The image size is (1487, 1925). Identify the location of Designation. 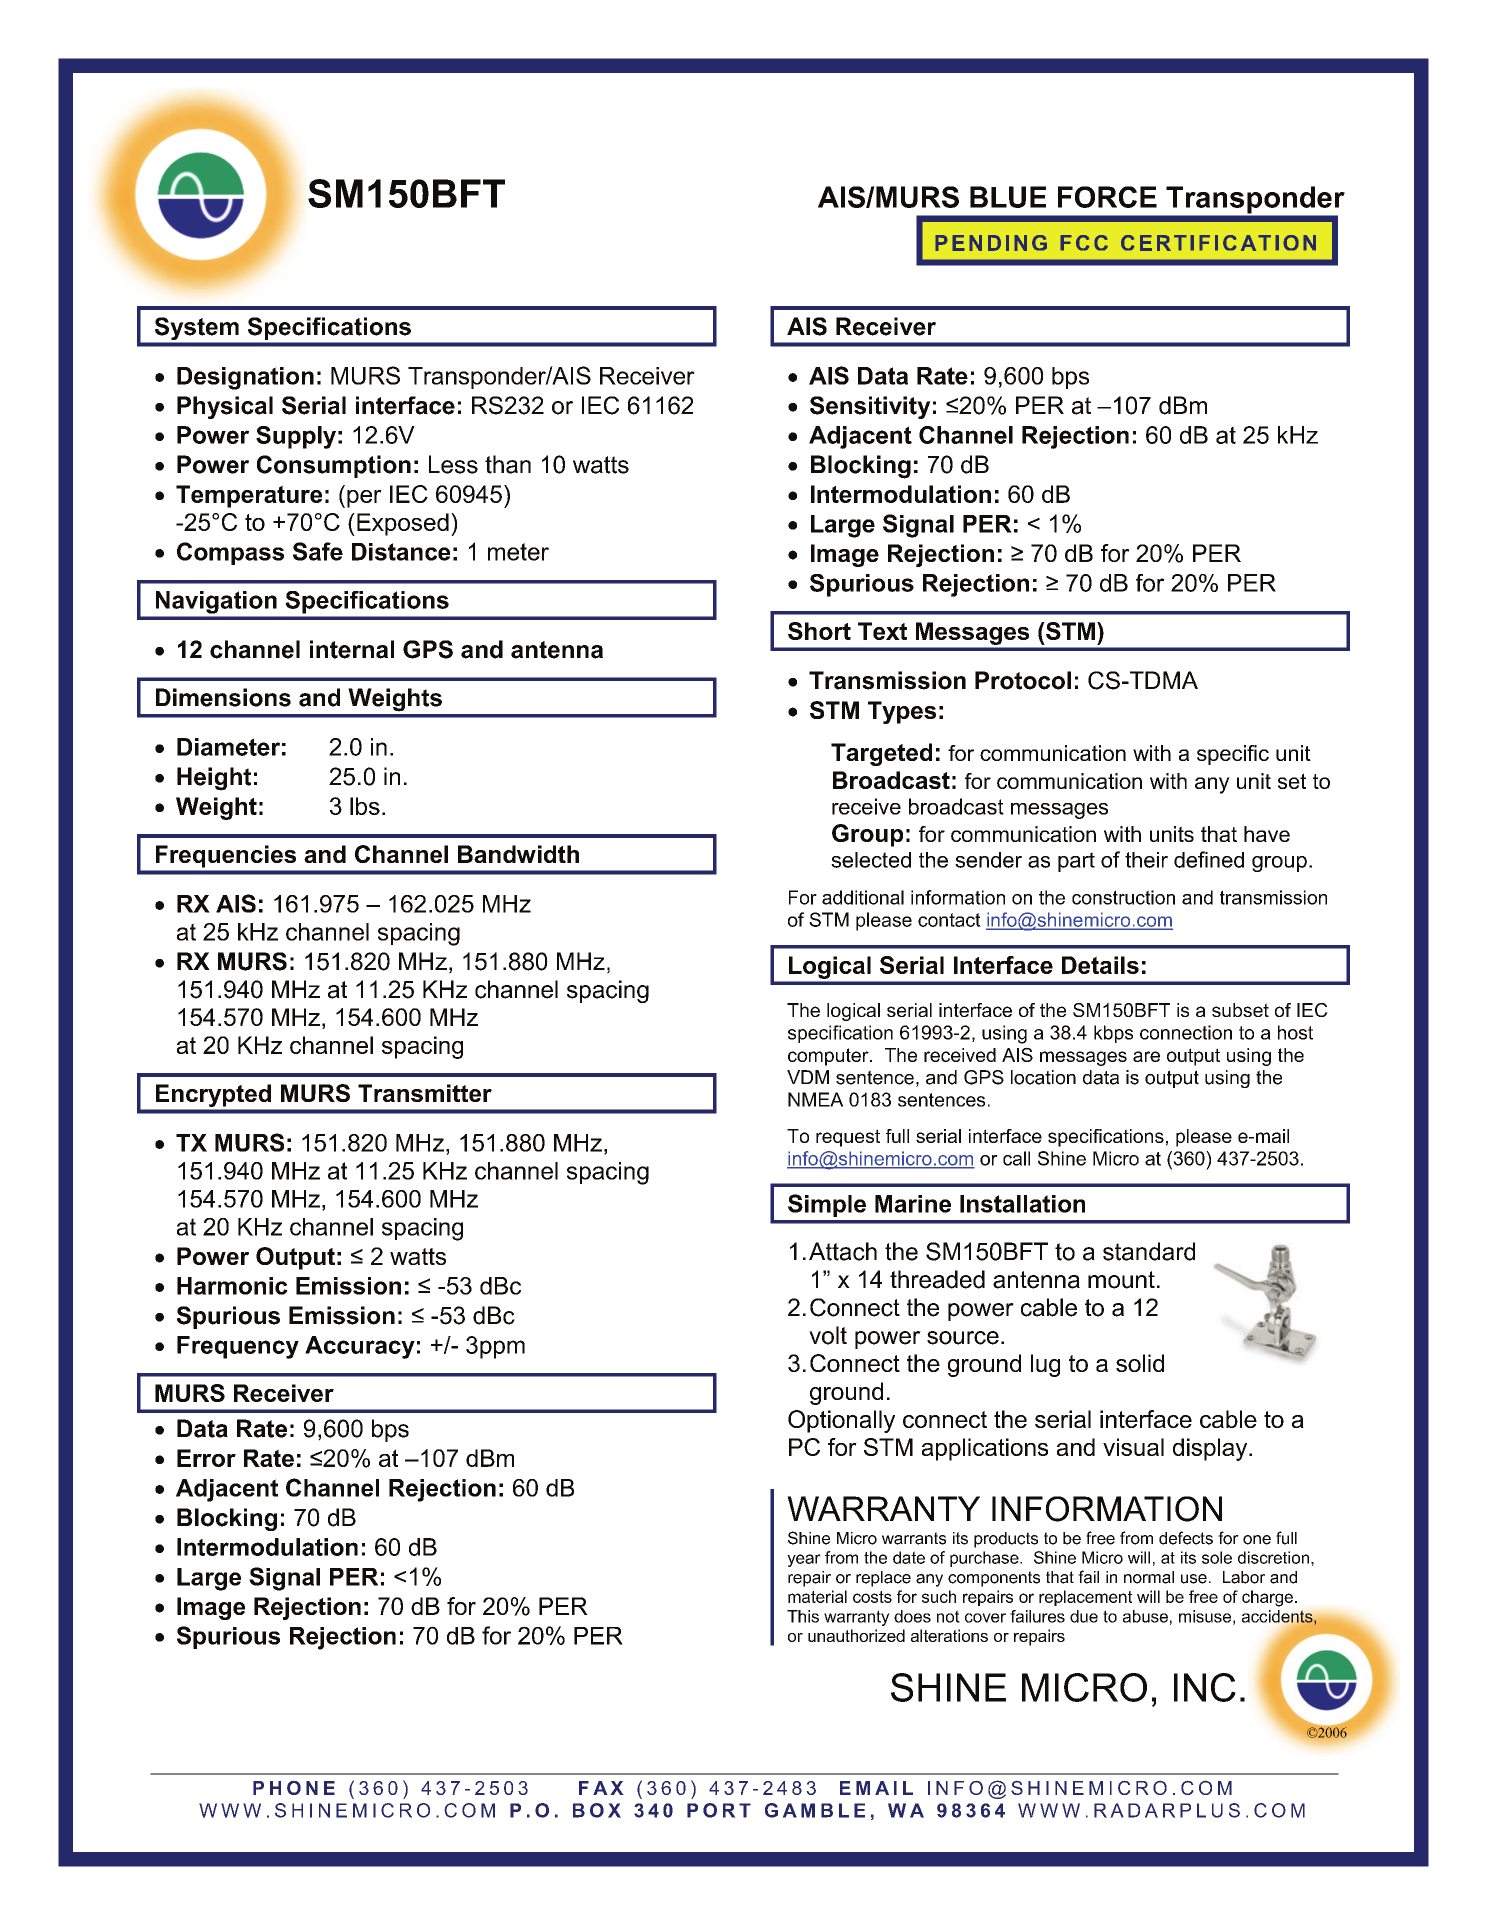
(245, 378).
